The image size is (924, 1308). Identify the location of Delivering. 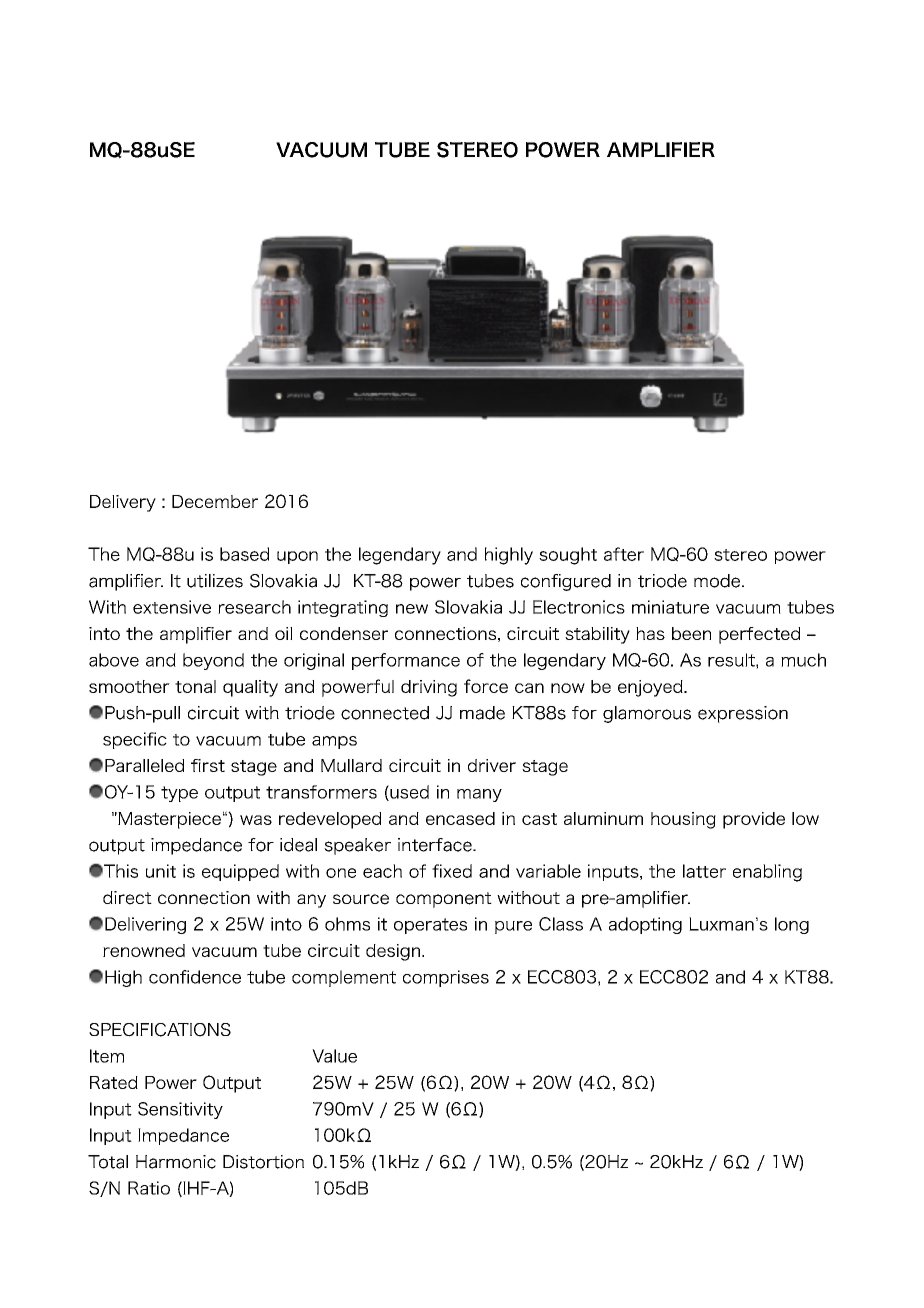
(145, 925).
